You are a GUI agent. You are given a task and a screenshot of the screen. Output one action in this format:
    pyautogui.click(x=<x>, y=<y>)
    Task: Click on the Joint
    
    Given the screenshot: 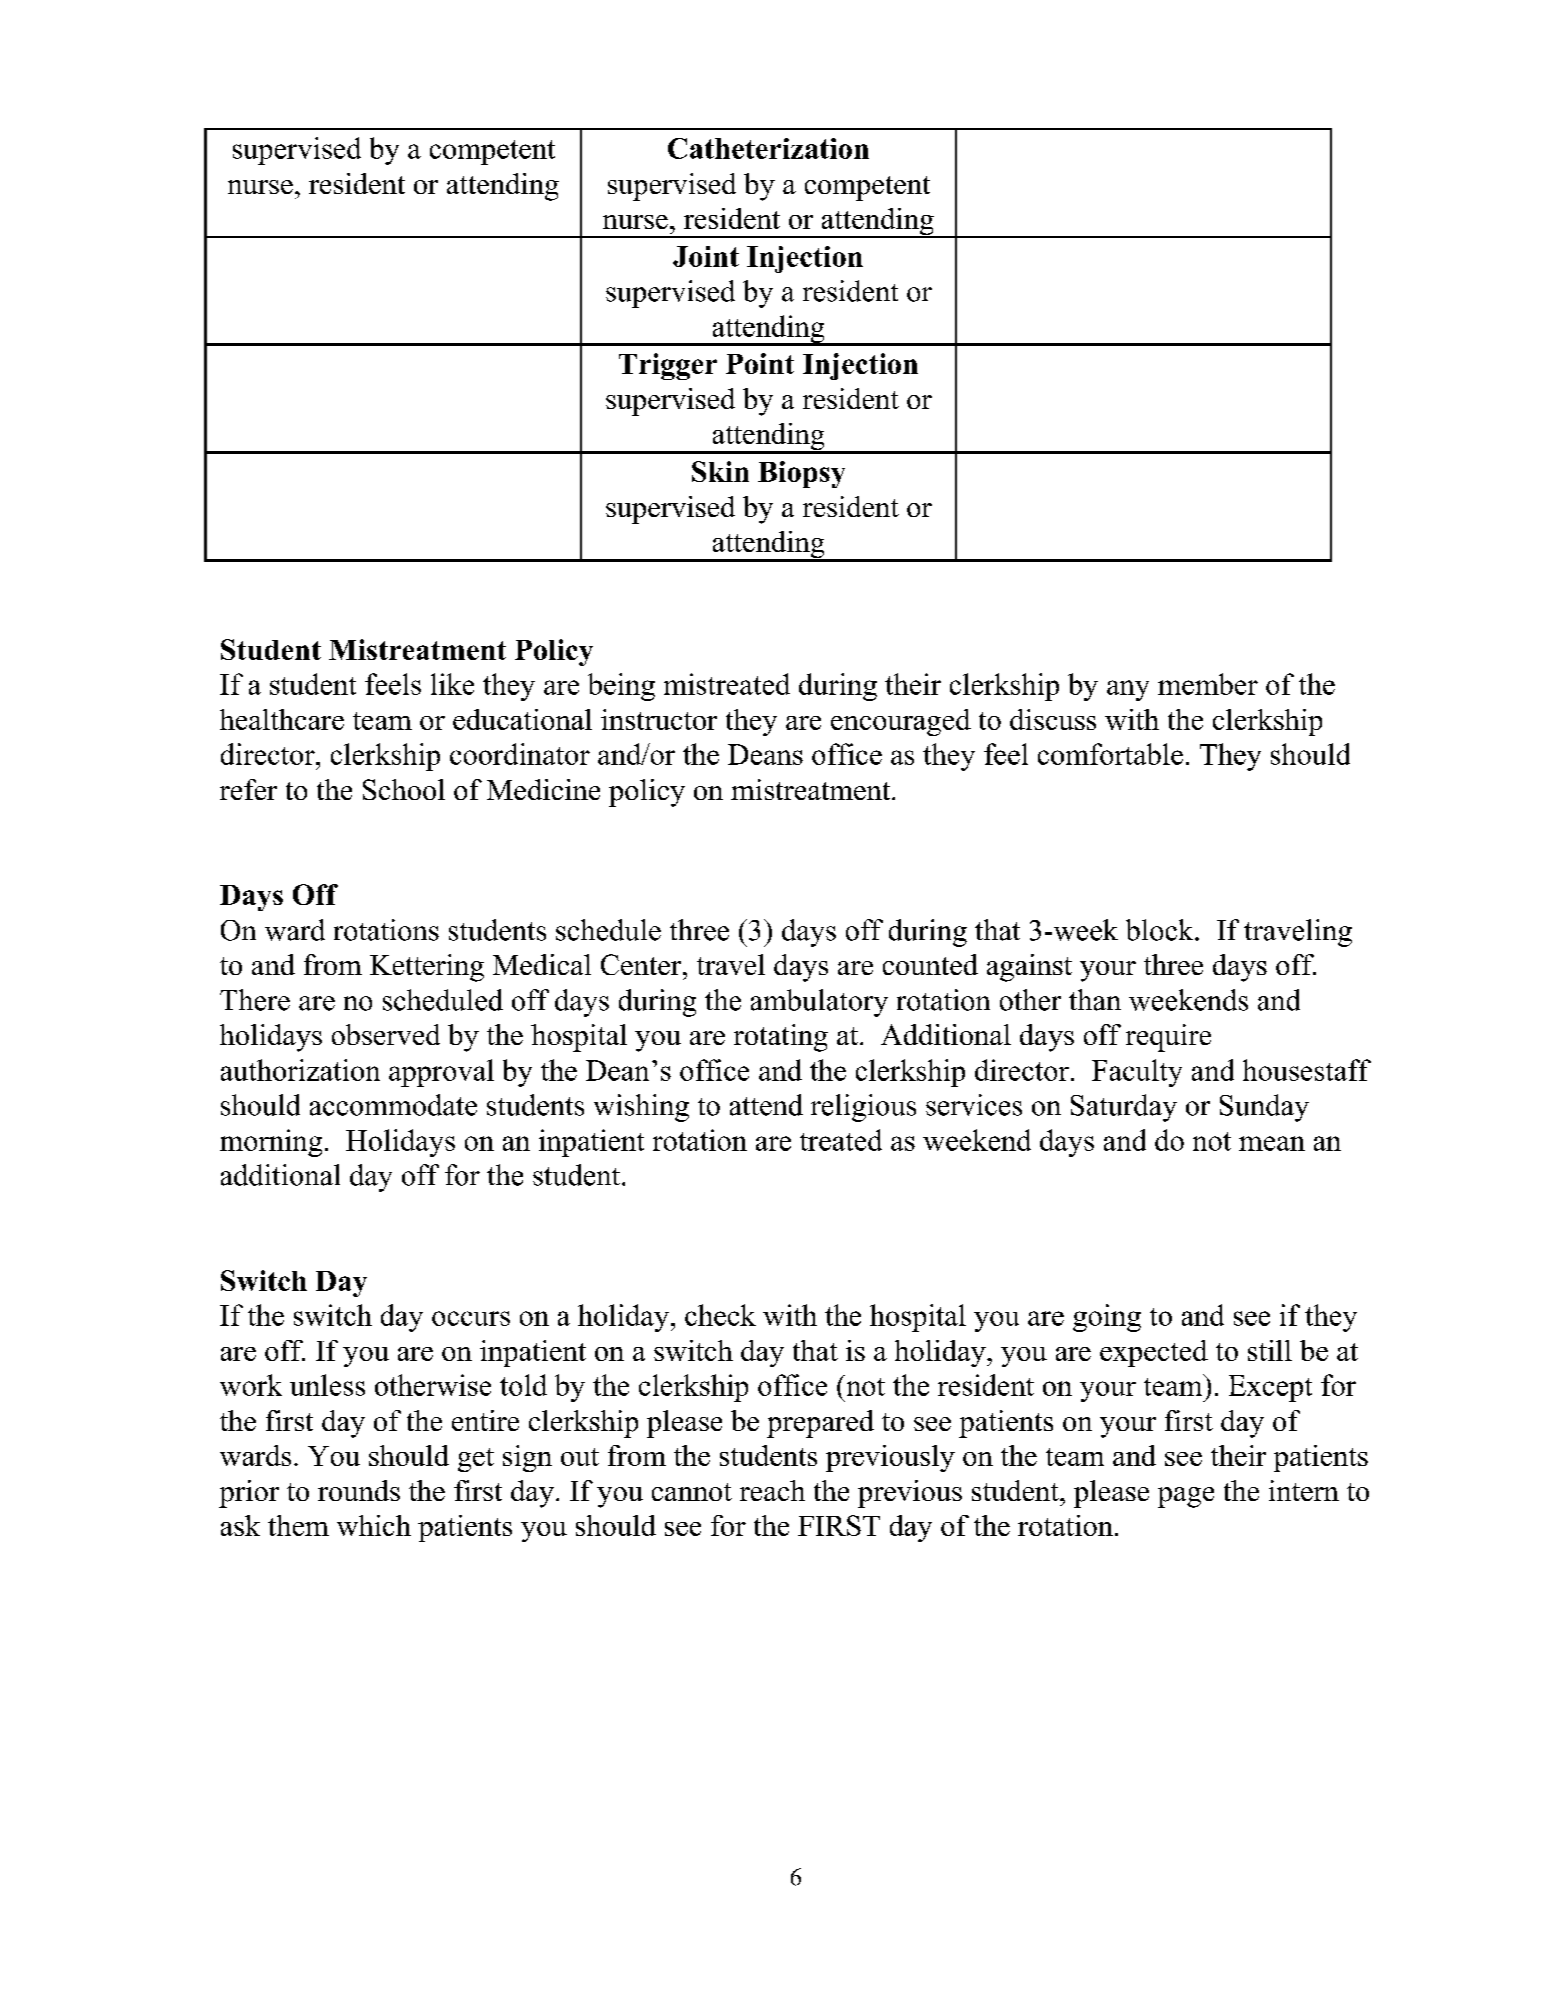 What is the action you would take?
    pyautogui.click(x=706, y=256)
